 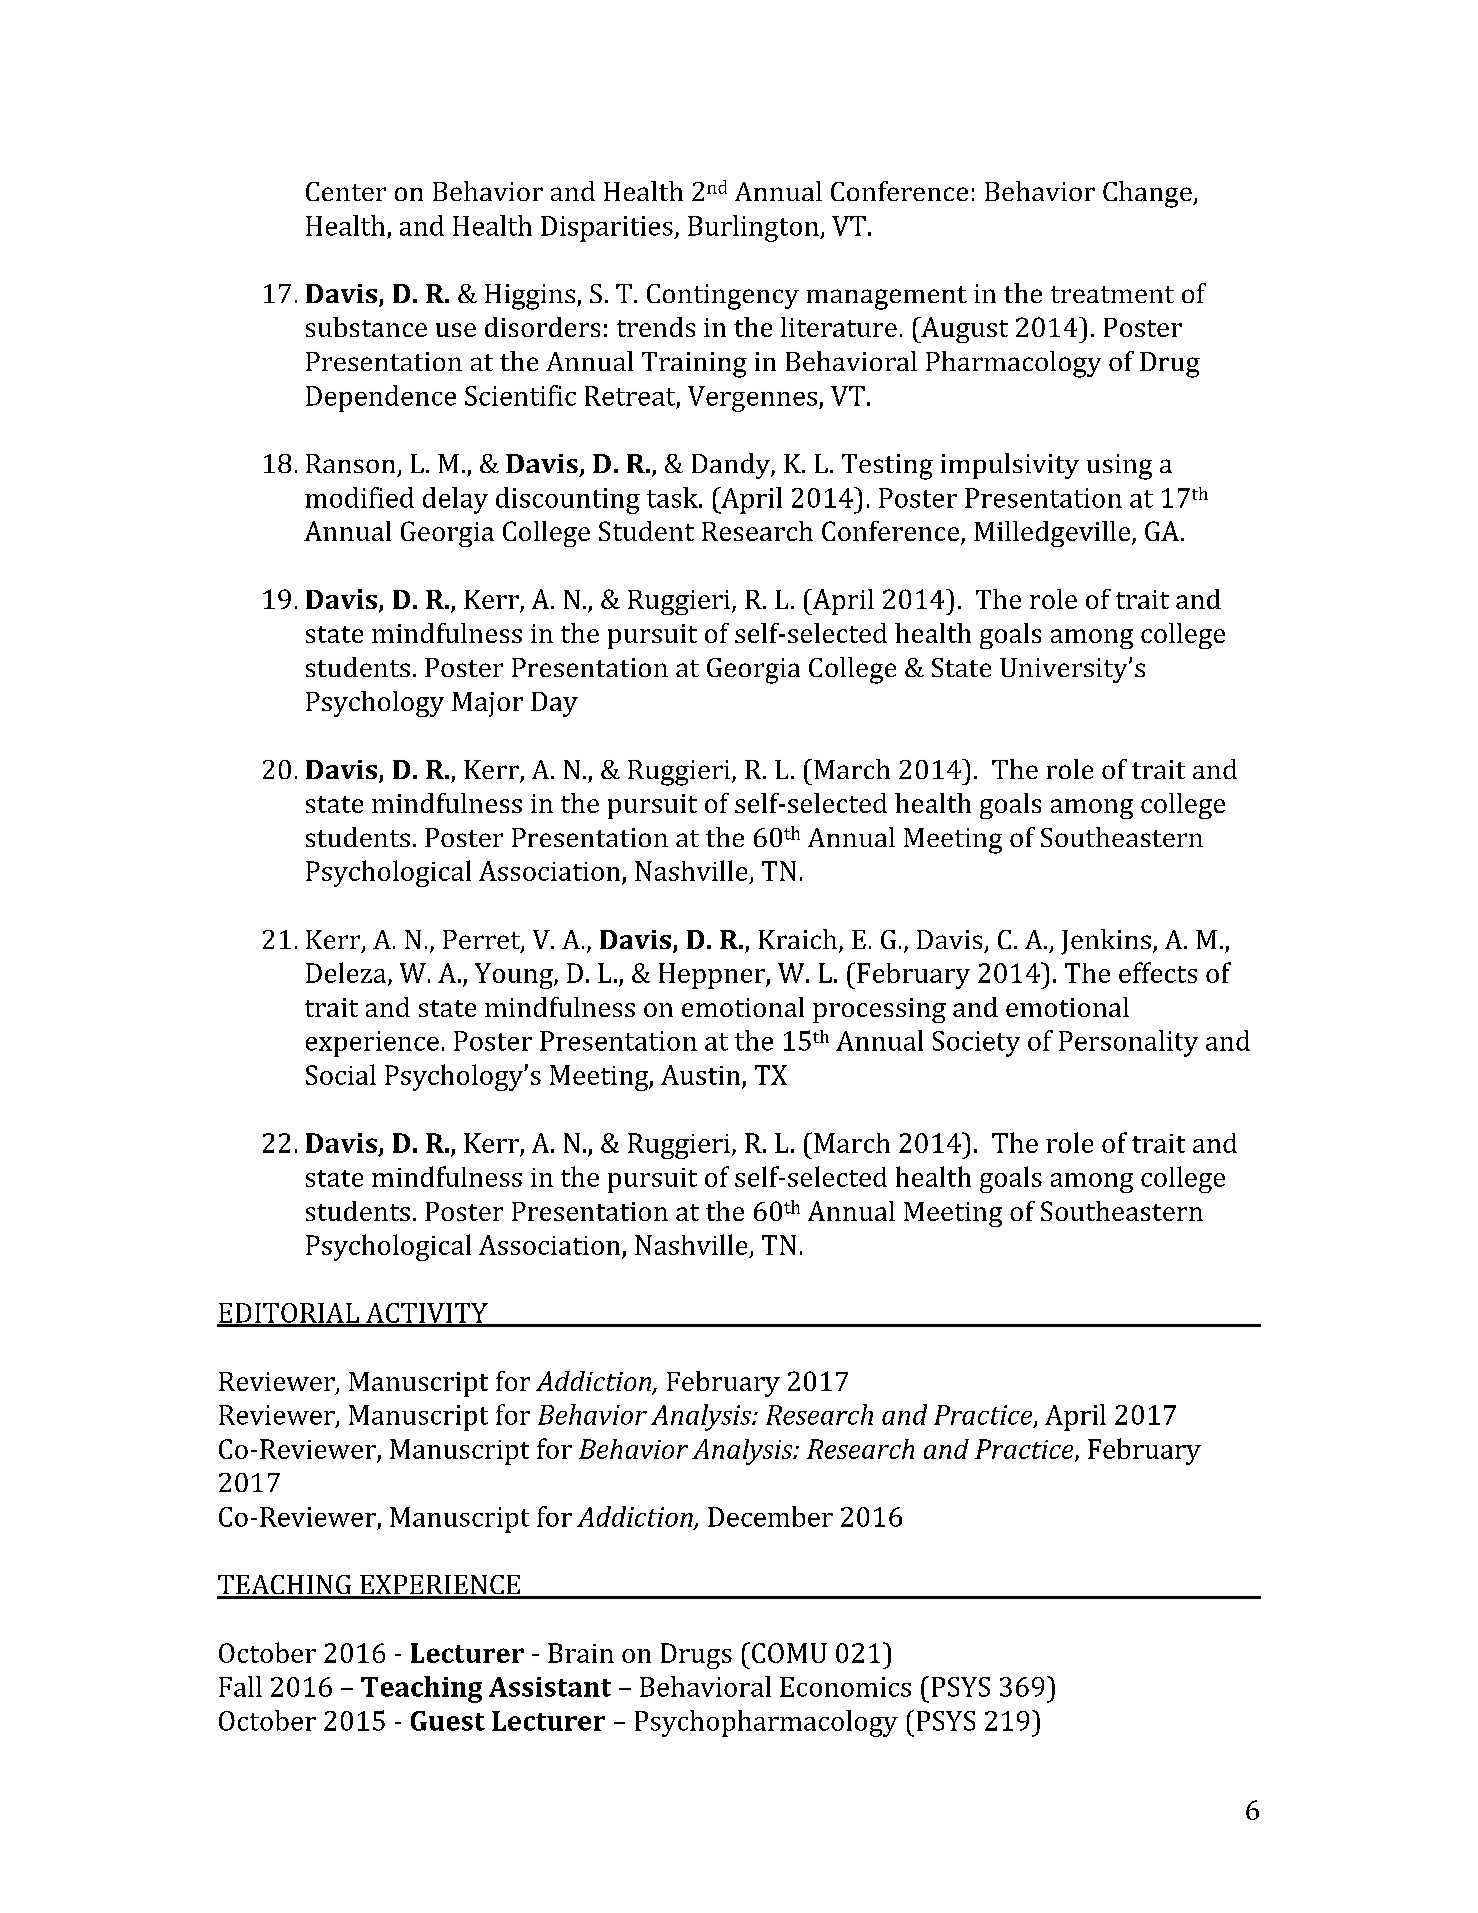 I want to click on Jenkins, so click(x=1106, y=942).
